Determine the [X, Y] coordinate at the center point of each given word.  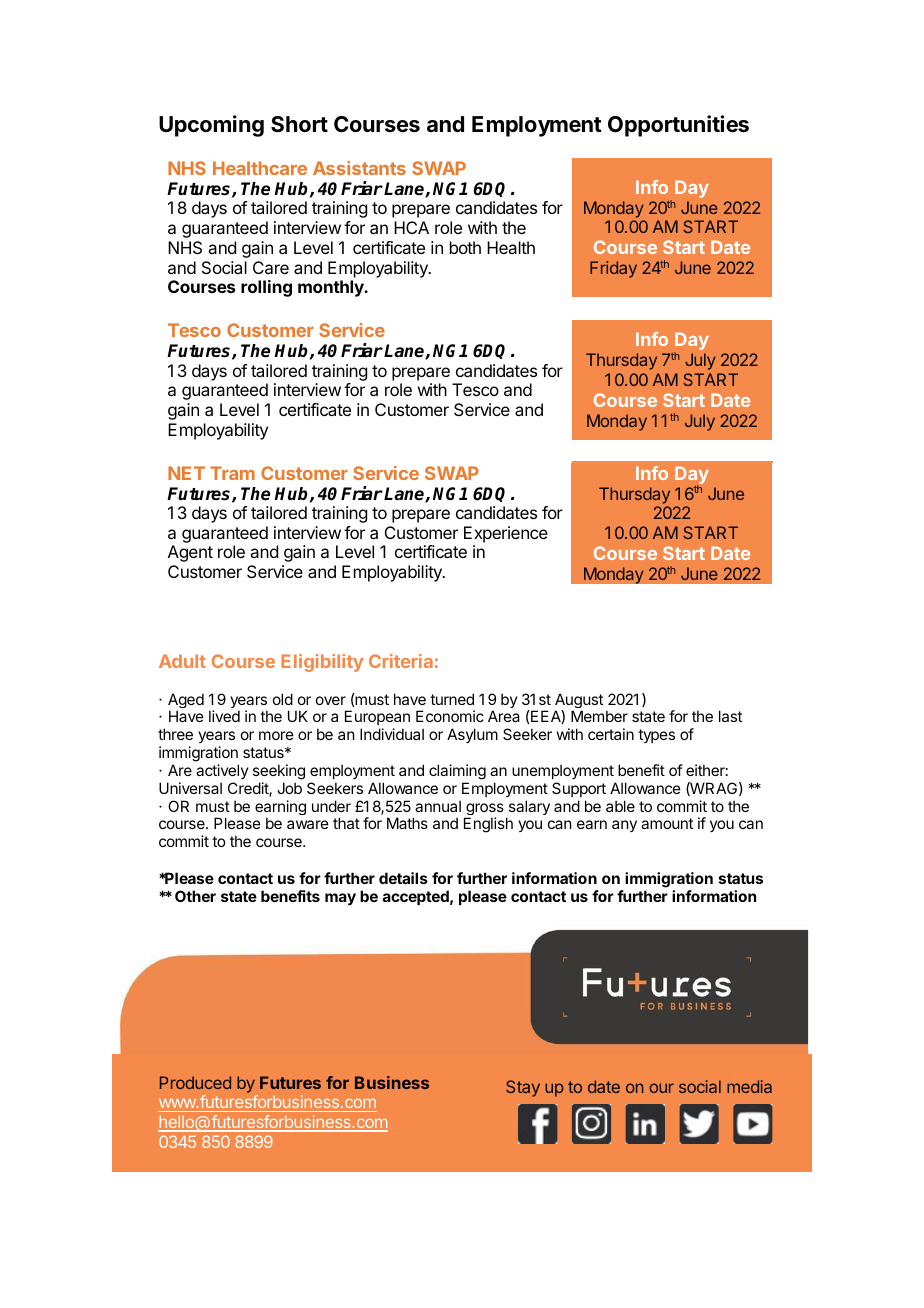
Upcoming [211, 126]
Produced [195, 1082]
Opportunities [678, 126]
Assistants [359, 168]
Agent [190, 553]
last [730, 716]
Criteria [401, 661]
